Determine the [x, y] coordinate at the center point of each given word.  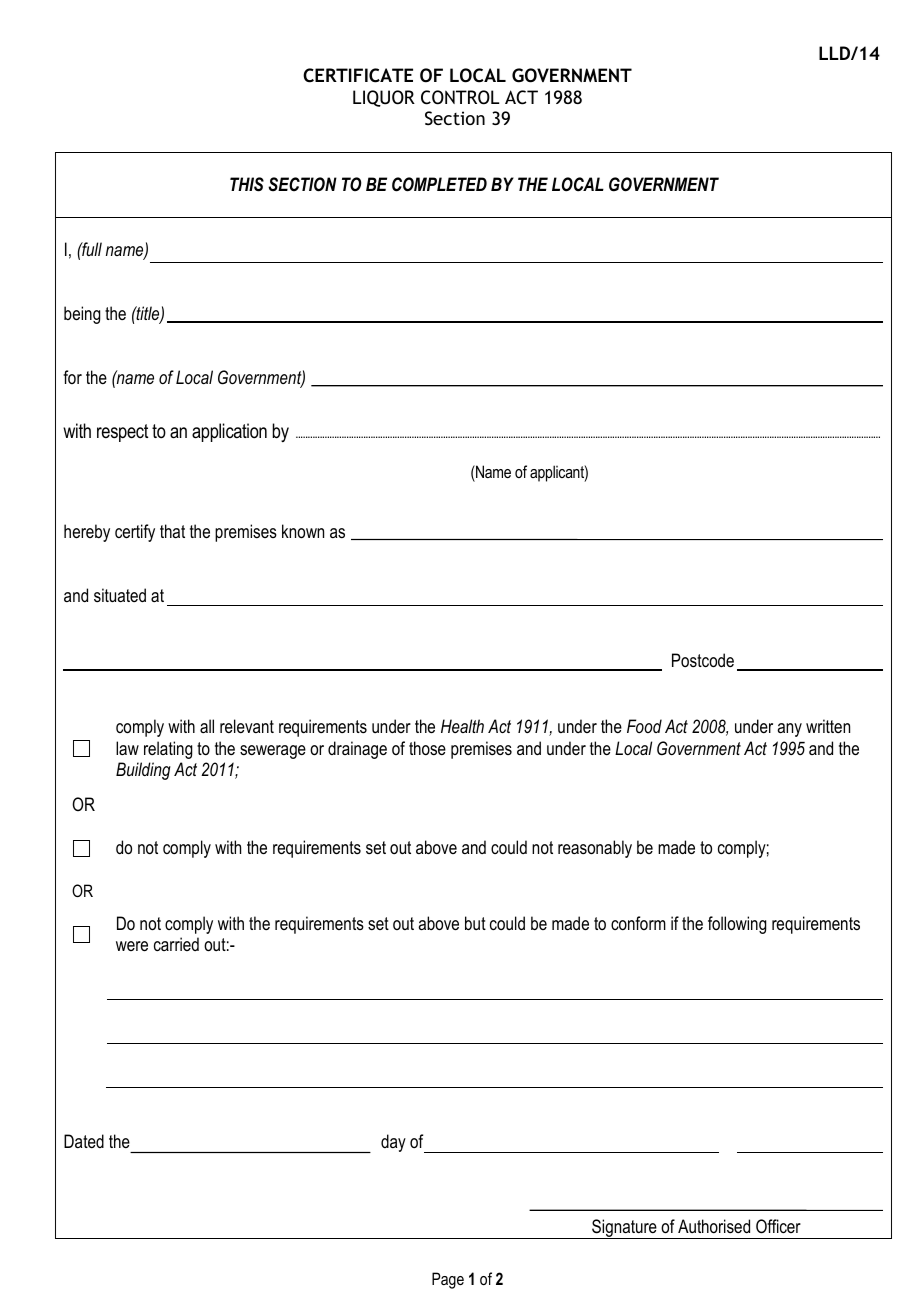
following [737, 925]
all [207, 726]
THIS [247, 184]
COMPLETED [439, 184]
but [475, 923]
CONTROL [460, 97]
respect [122, 433]
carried [176, 944]
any [789, 730]
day [393, 1143]
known [303, 531]
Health [462, 726]
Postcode [703, 660]
